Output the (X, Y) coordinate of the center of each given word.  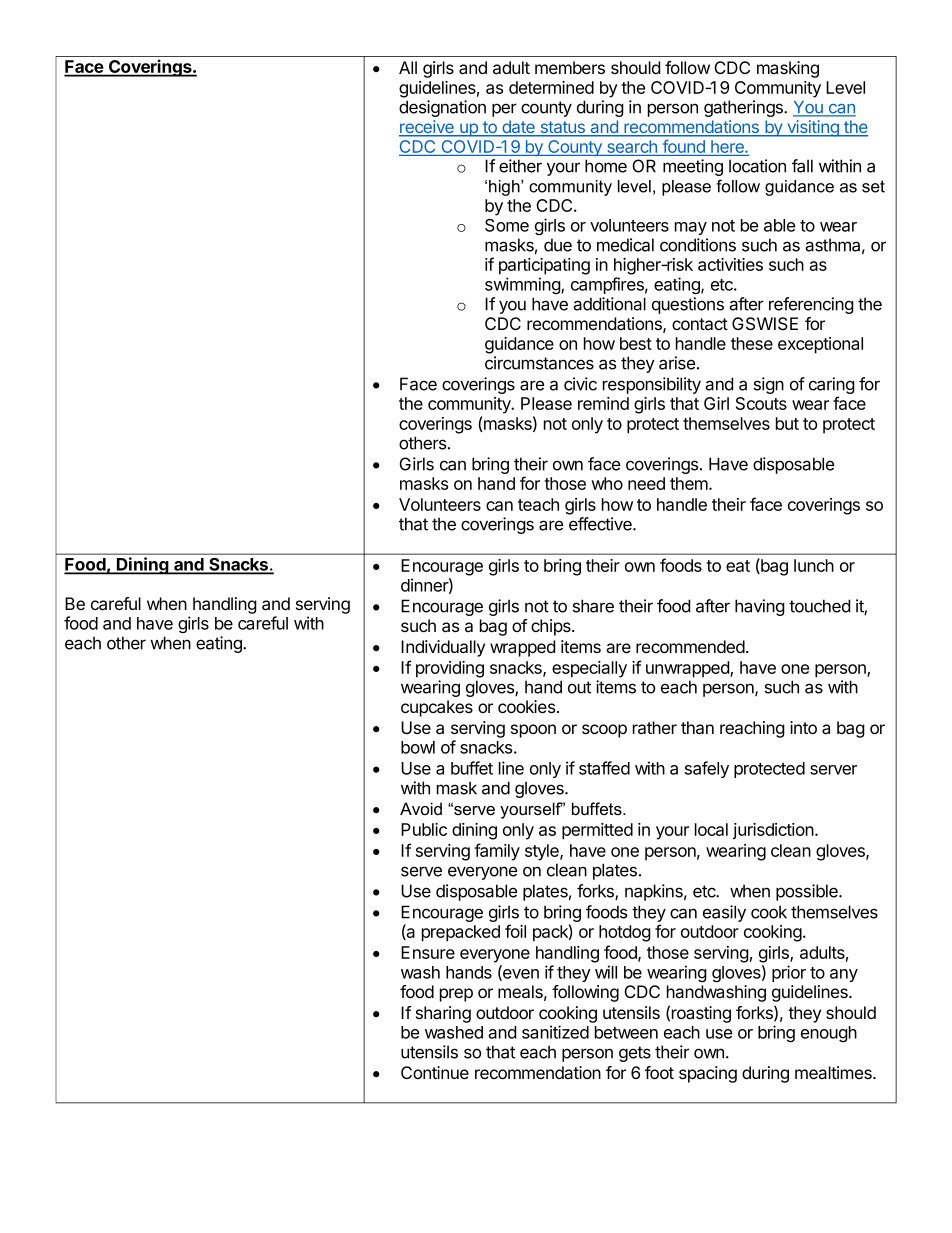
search (632, 148)
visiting (813, 128)
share (593, 606)
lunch (814, 565)
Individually (443, 648)
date (518, 128)
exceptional (820, 345)
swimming (523, 285)
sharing (443, 1014)
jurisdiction (774, 831)
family (497, 852)
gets (635, 1054)
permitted (597, 831)
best (636, 343)
